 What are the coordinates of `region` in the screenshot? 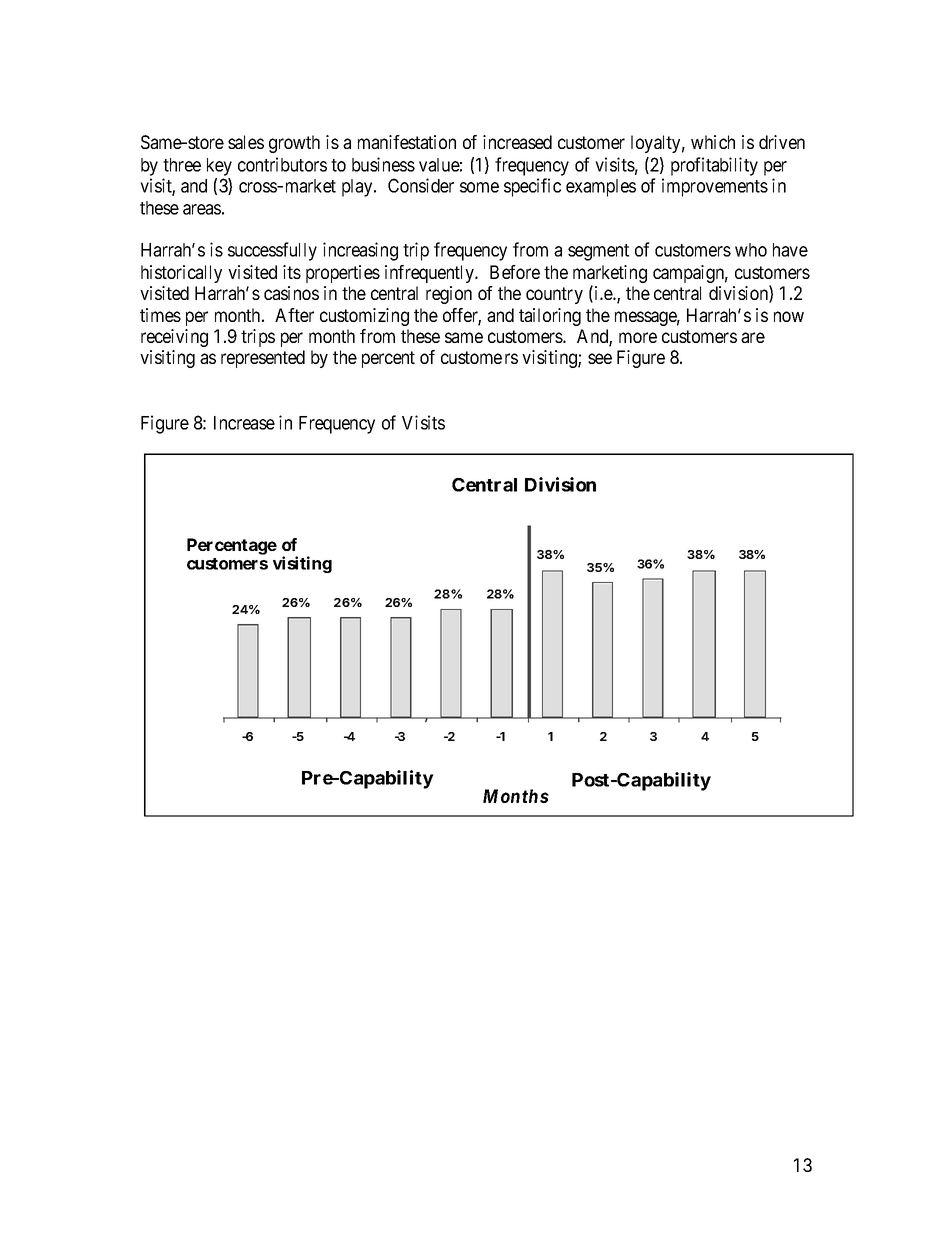 It's located at (449, 295).
